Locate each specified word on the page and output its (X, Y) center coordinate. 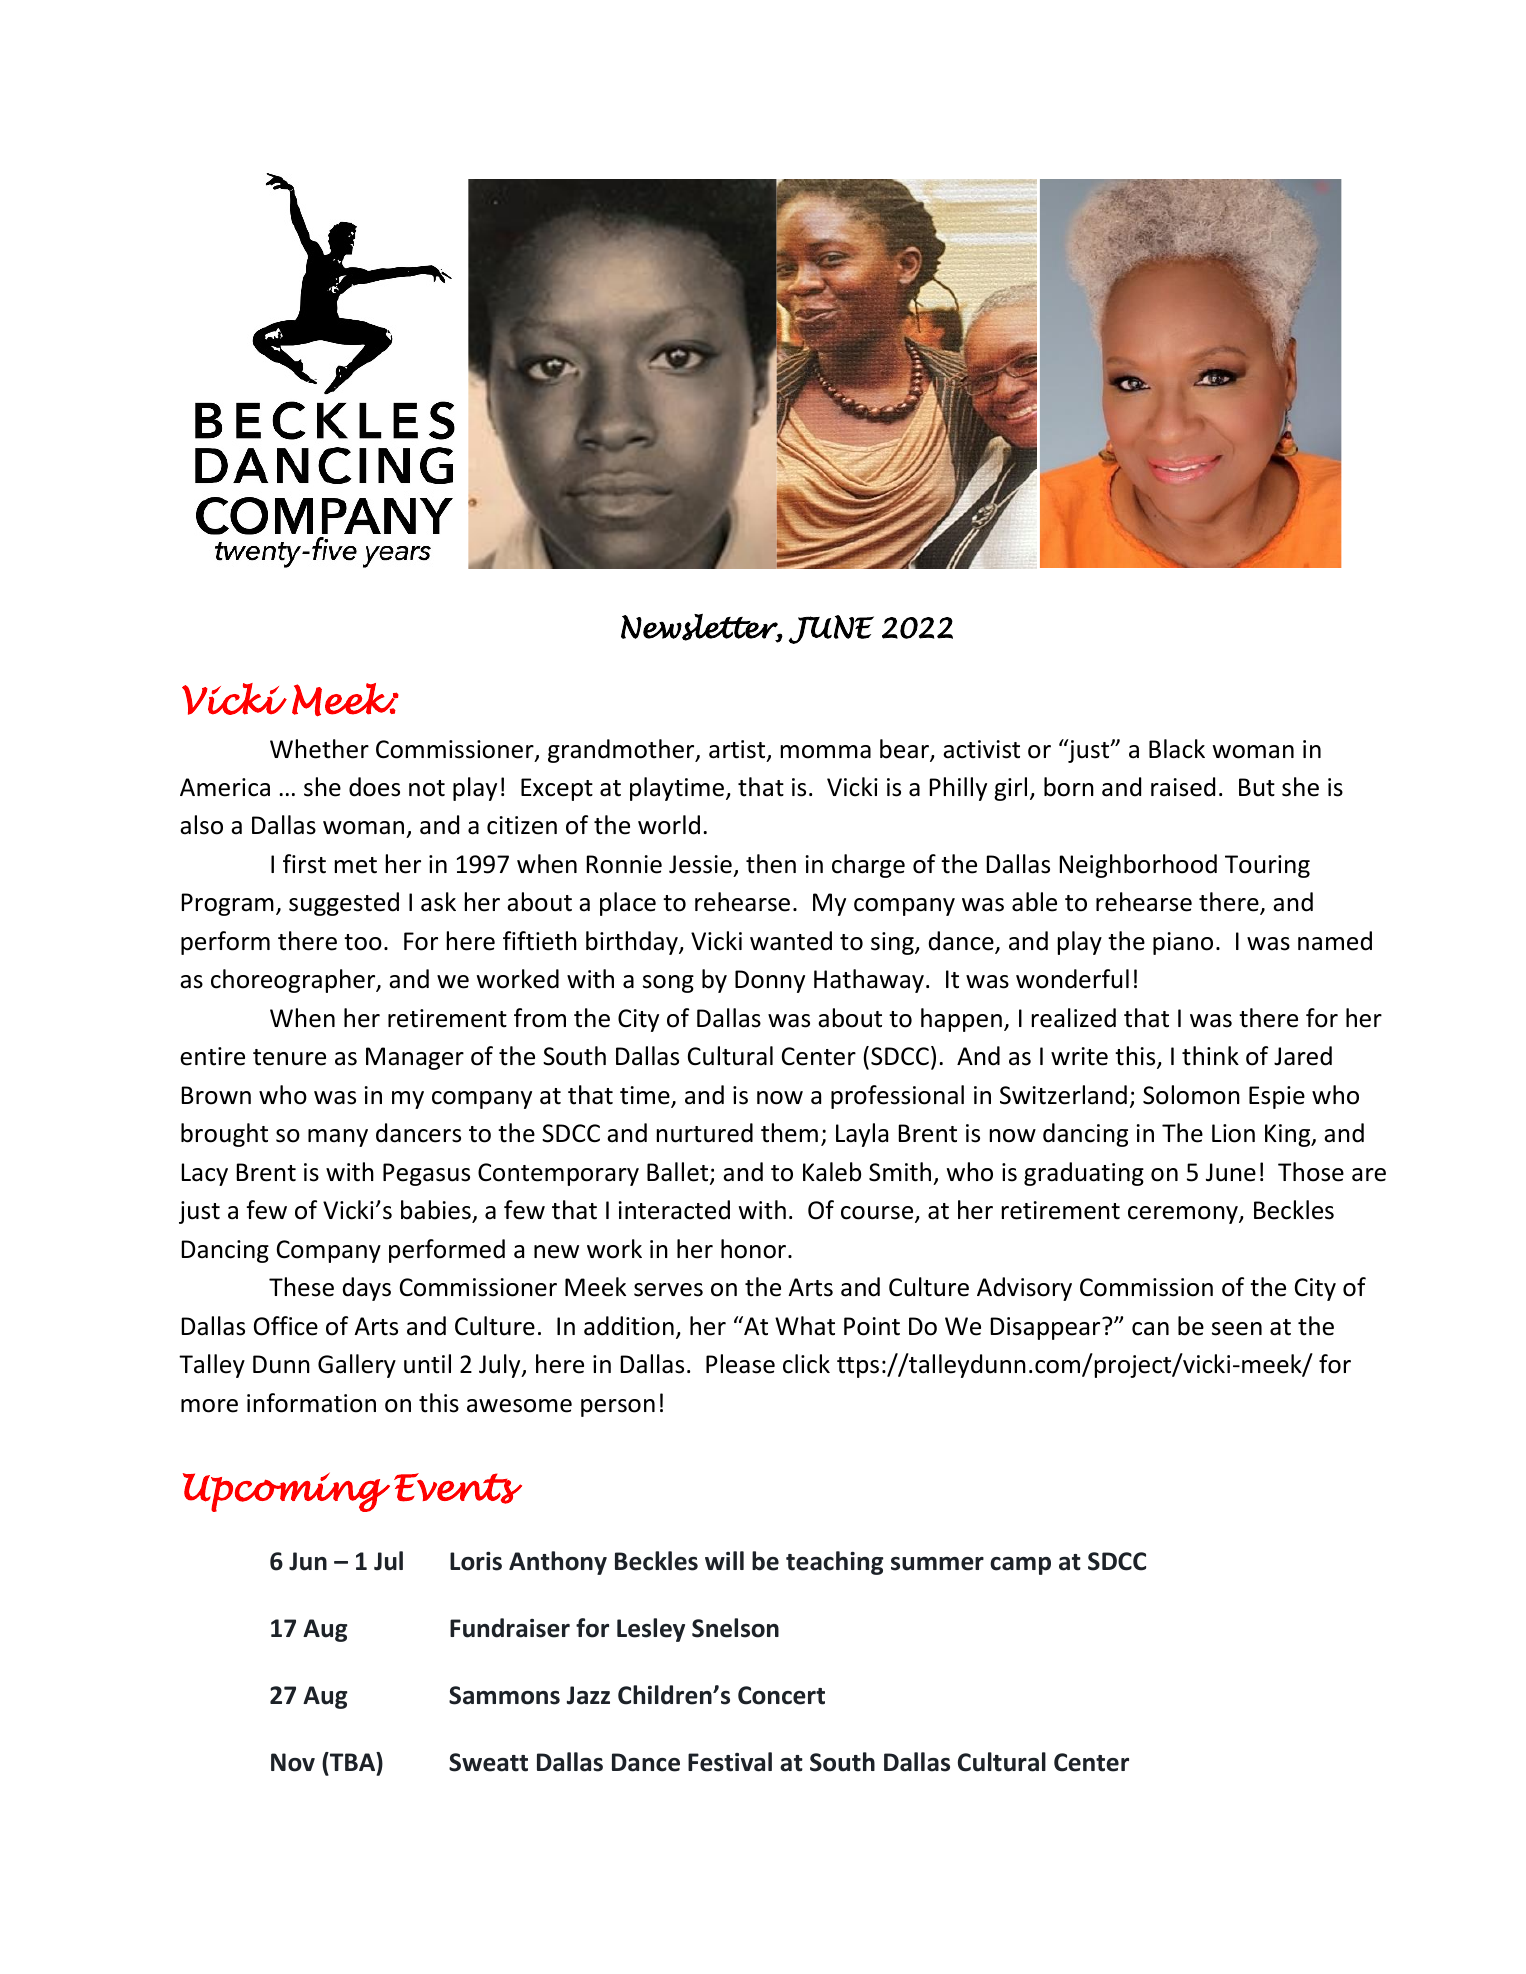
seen (1237, 1329)
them (789, 1133)
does (374, 787)
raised (1183, 787)
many (338, 1138)
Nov (293, 1762)
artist (738, 750)
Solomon (1191, 1095)
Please (740, 1364)
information (311, 1403)
